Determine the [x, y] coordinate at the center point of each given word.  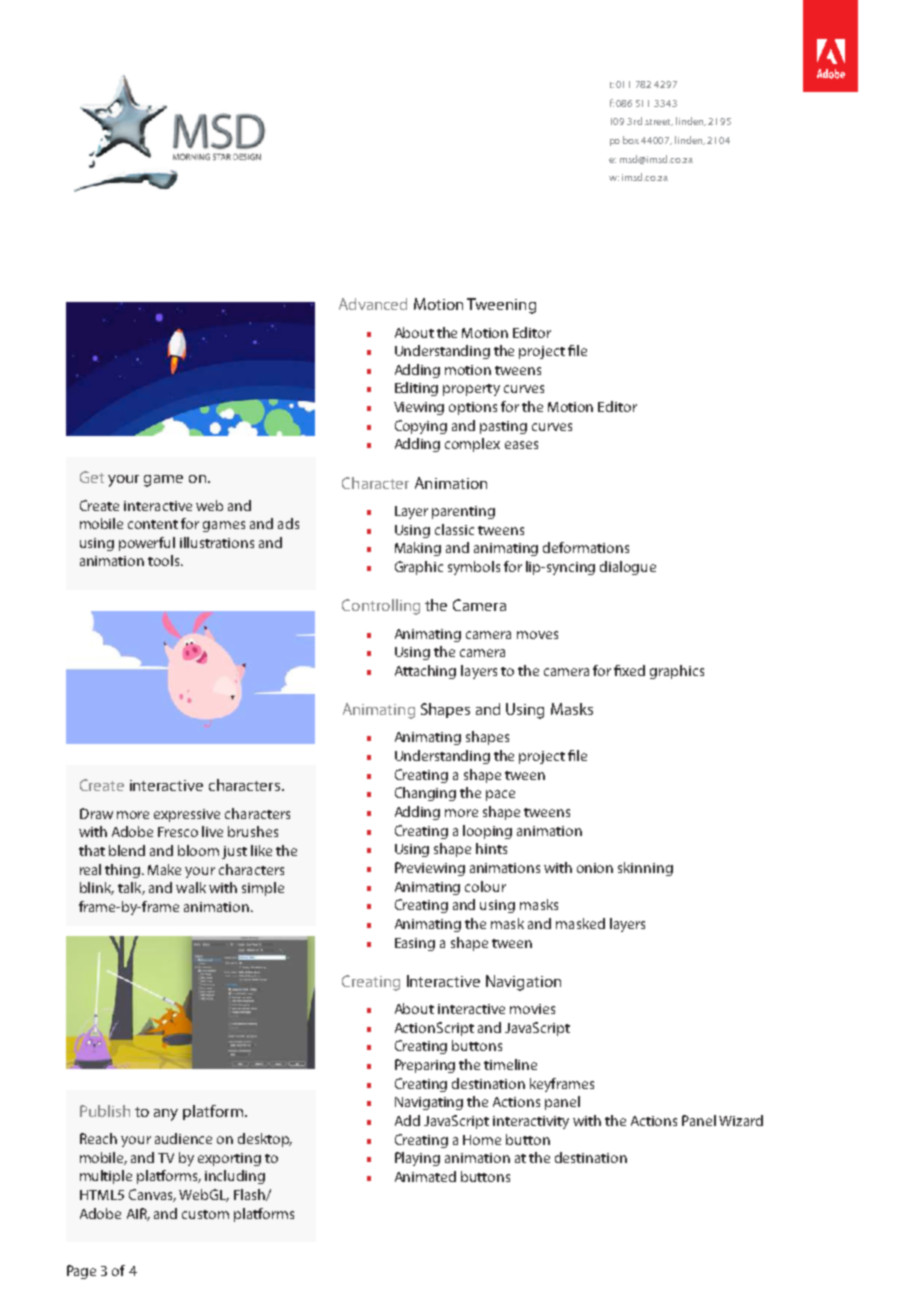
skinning [645, 869]
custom [205, 1214]
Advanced [373, 304]
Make [164, 869]
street [659, 122]
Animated [425, 1176]
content [153, 524]
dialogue [628, 568]
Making [418, 549]
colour [485, 886]
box [632, 140]
